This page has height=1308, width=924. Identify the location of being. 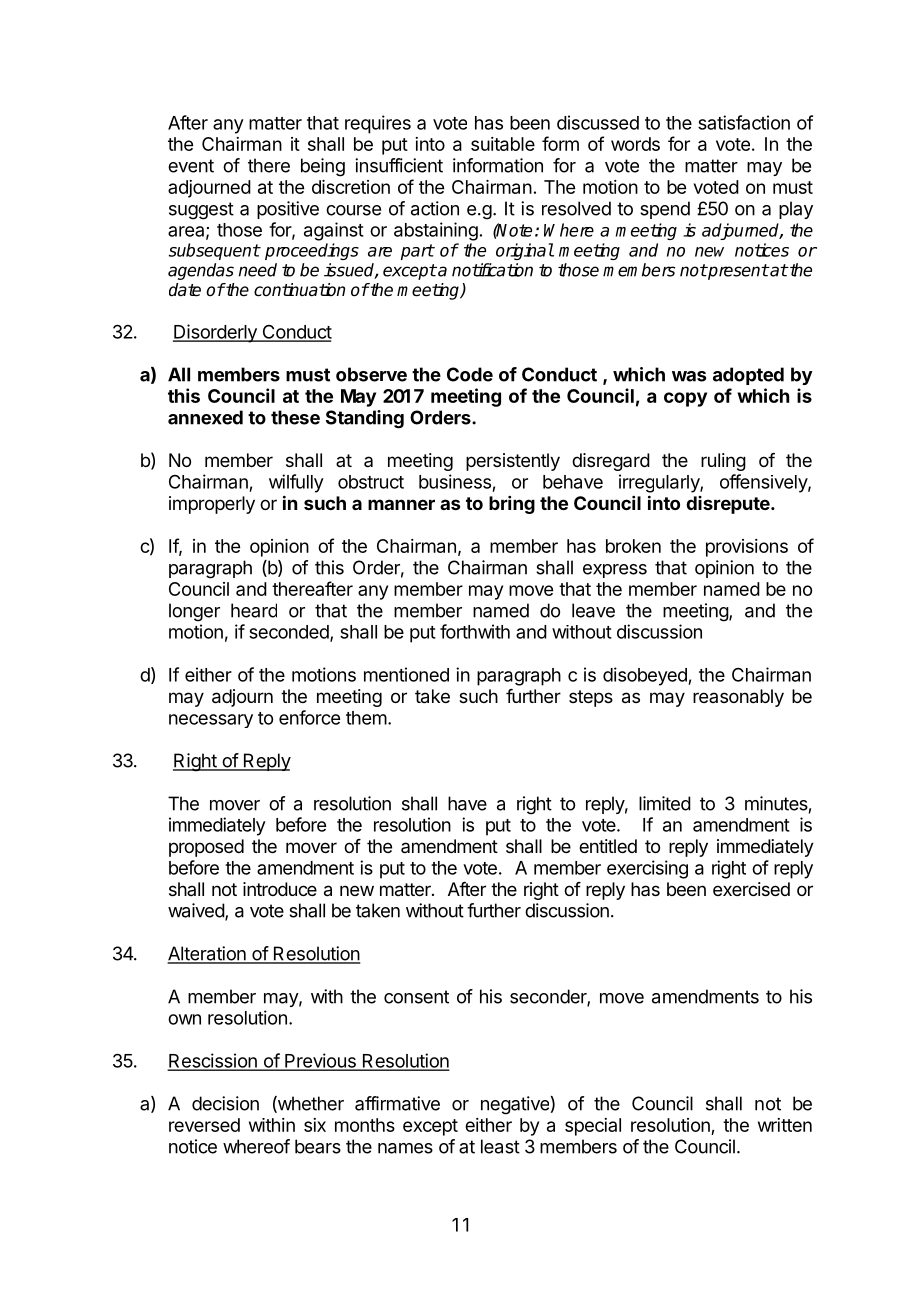
(323, 167).
